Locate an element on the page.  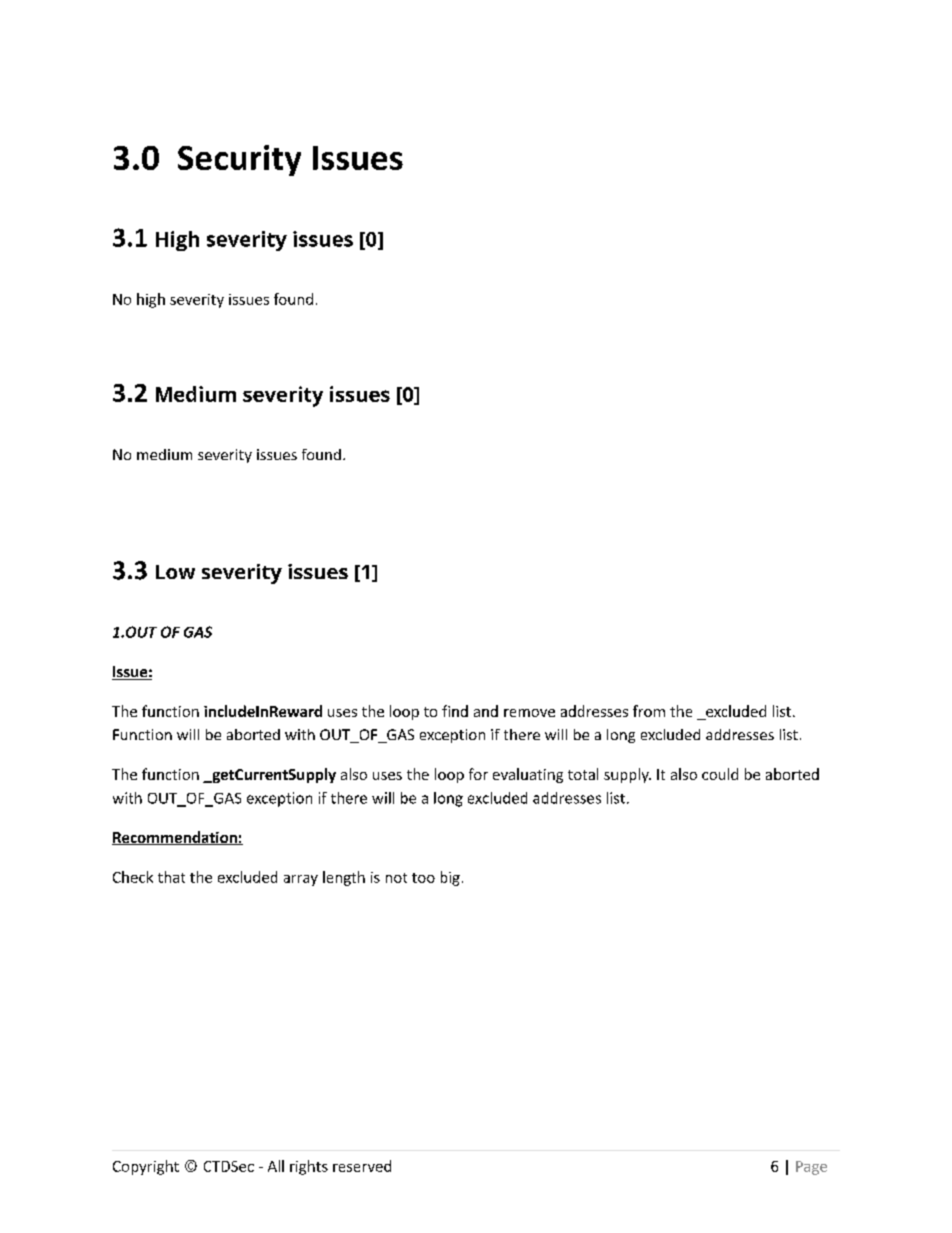
Low is located at coordinates (175, 572).
